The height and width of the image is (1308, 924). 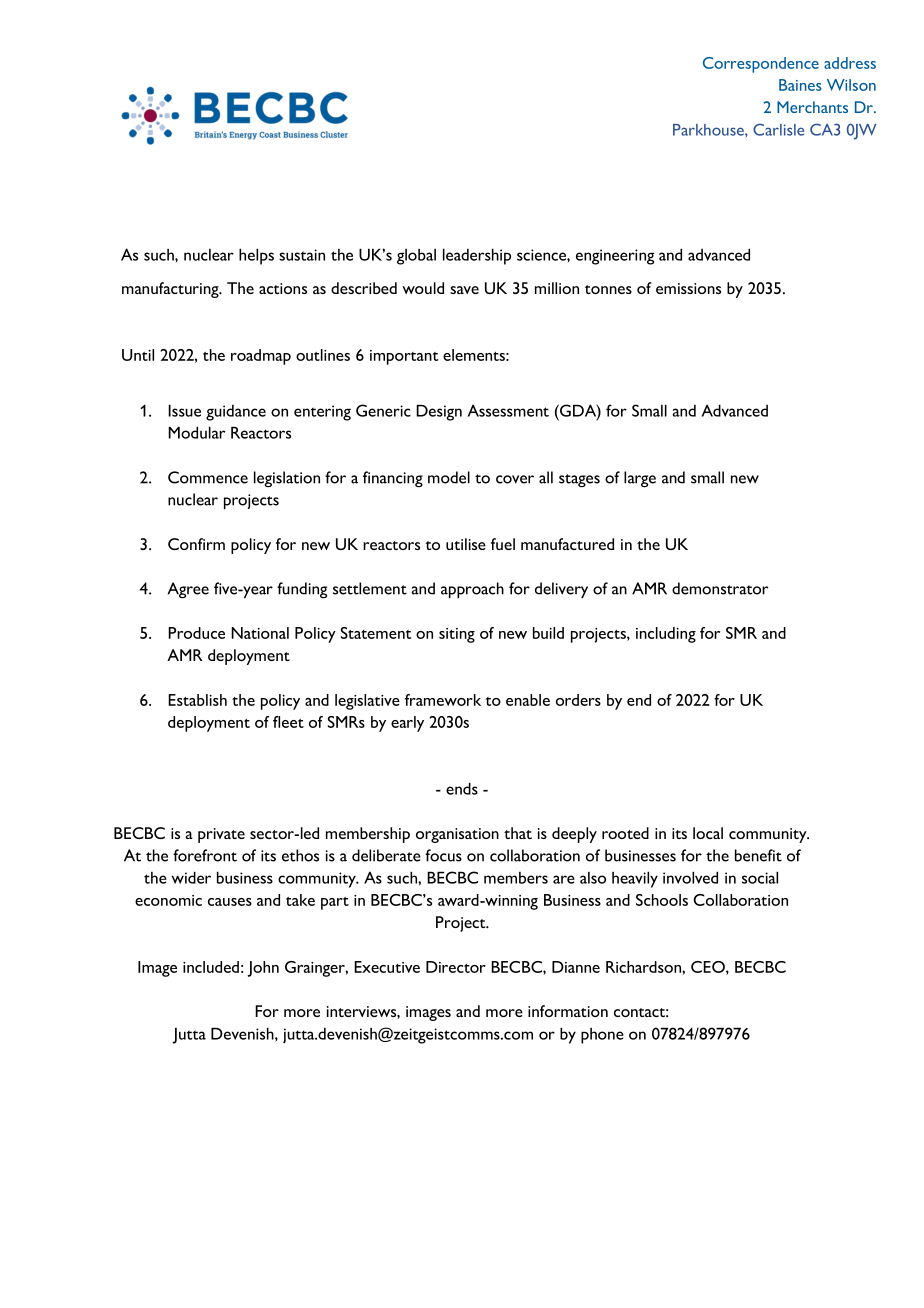 What do you see at coordinates (688, 288) in the image?
I see `emissions` at bounding box center [688, 288].
